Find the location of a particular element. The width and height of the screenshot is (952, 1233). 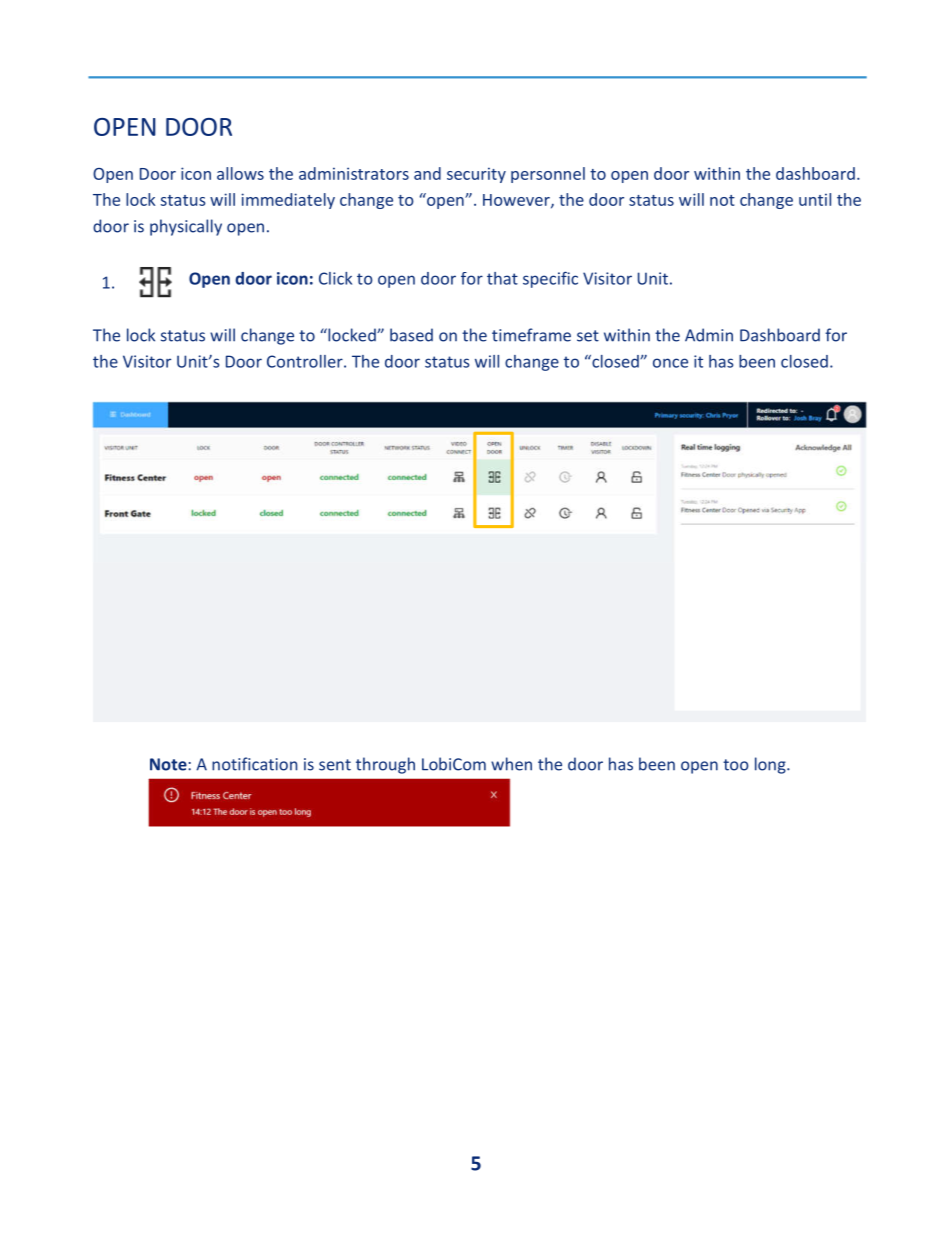

that is located at coordinates (502, 278).
